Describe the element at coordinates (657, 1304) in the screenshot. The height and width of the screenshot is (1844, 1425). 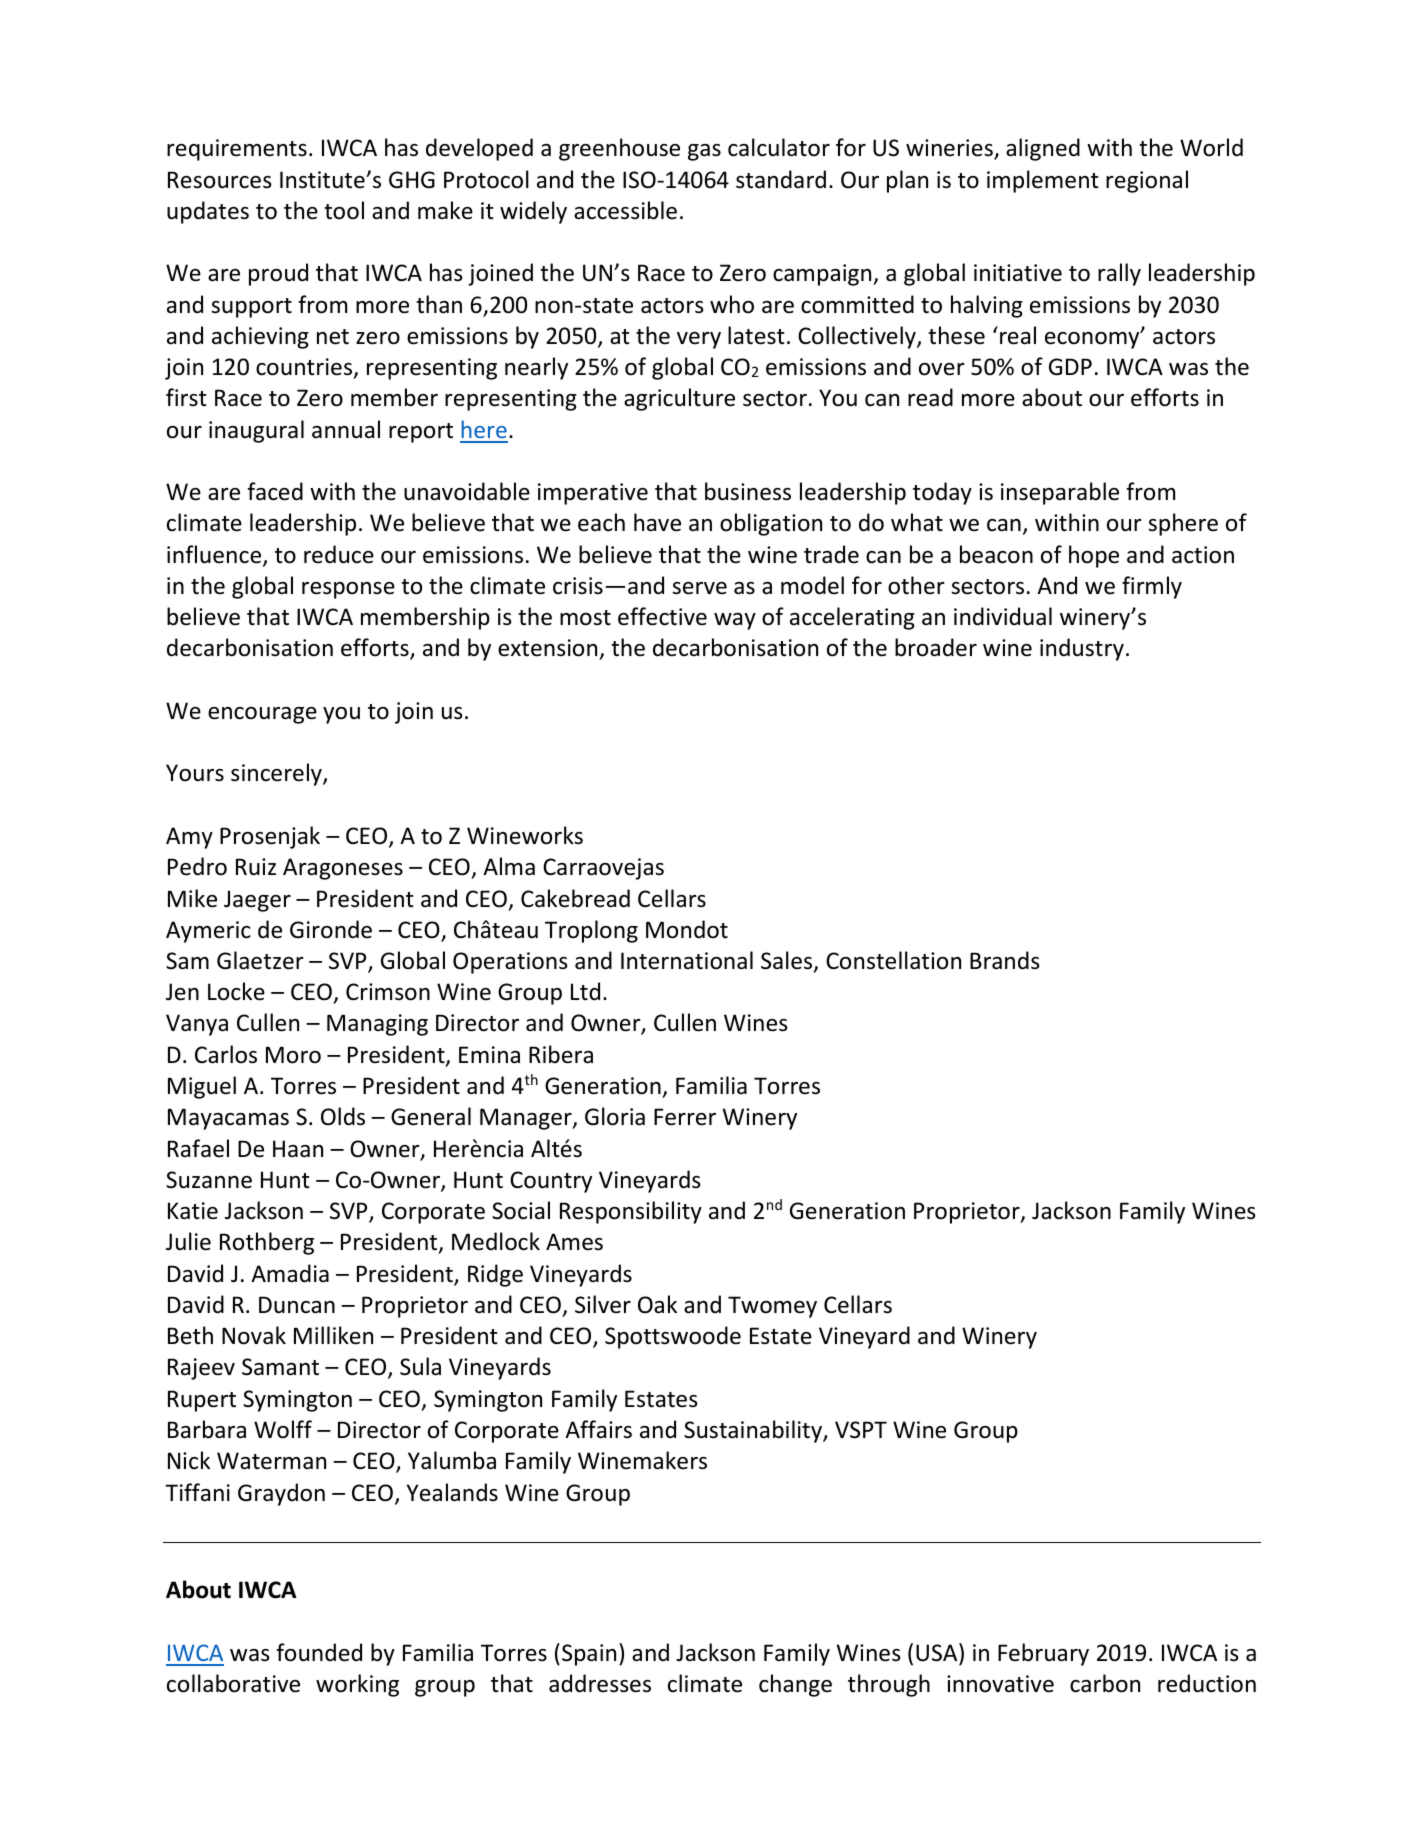
I see `Oak` at that location.
